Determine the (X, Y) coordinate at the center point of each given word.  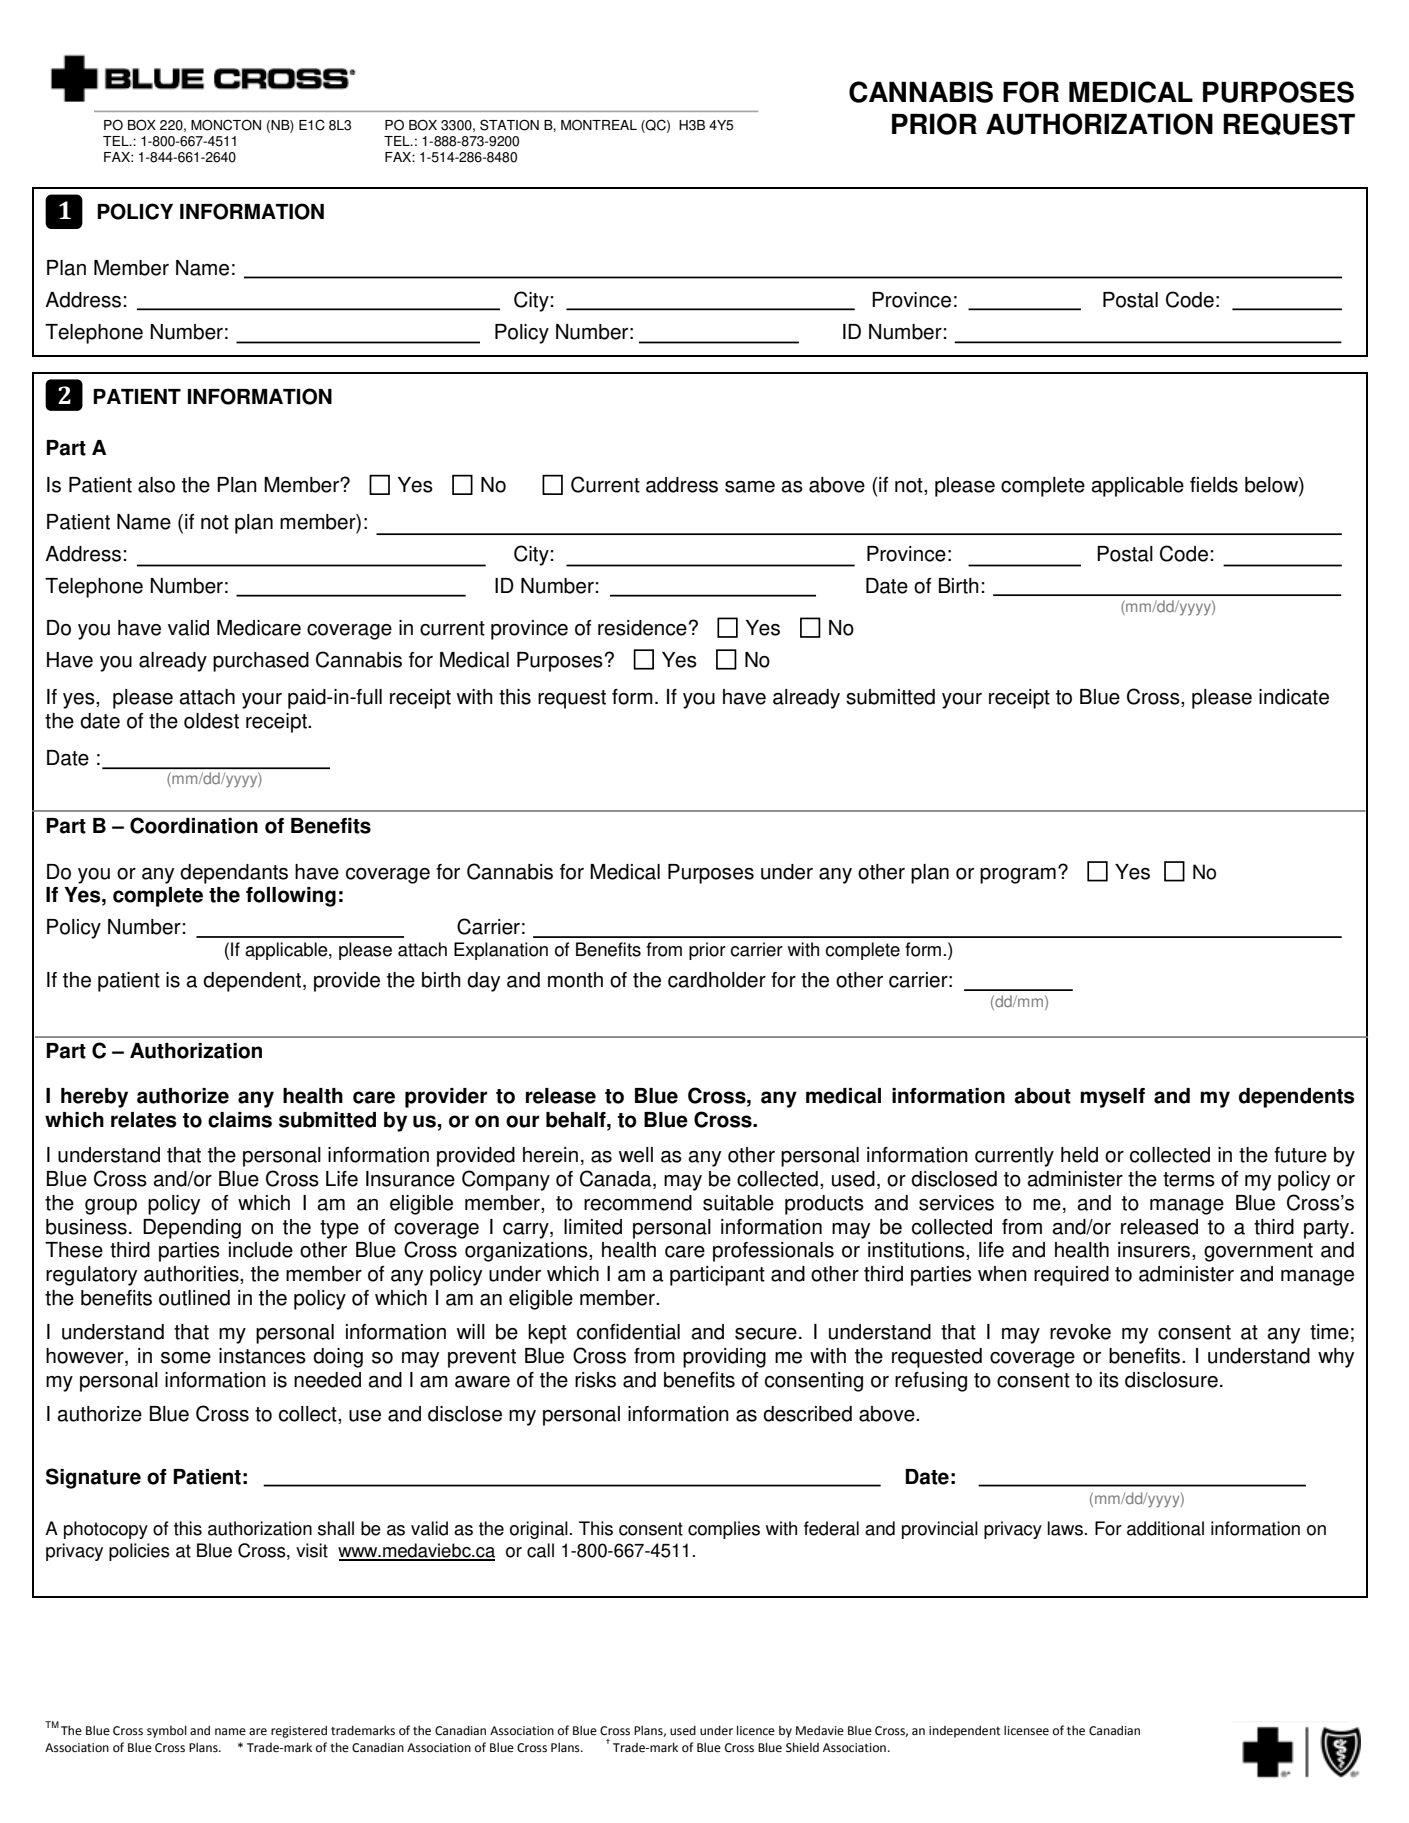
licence (756, 1730)
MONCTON (226, 125)
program (1018, 876)
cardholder (717, 980)
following (291, 897)
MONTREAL (599, 125)
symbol (167, 1731)
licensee (1026, 1730)
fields (1214, 485)
